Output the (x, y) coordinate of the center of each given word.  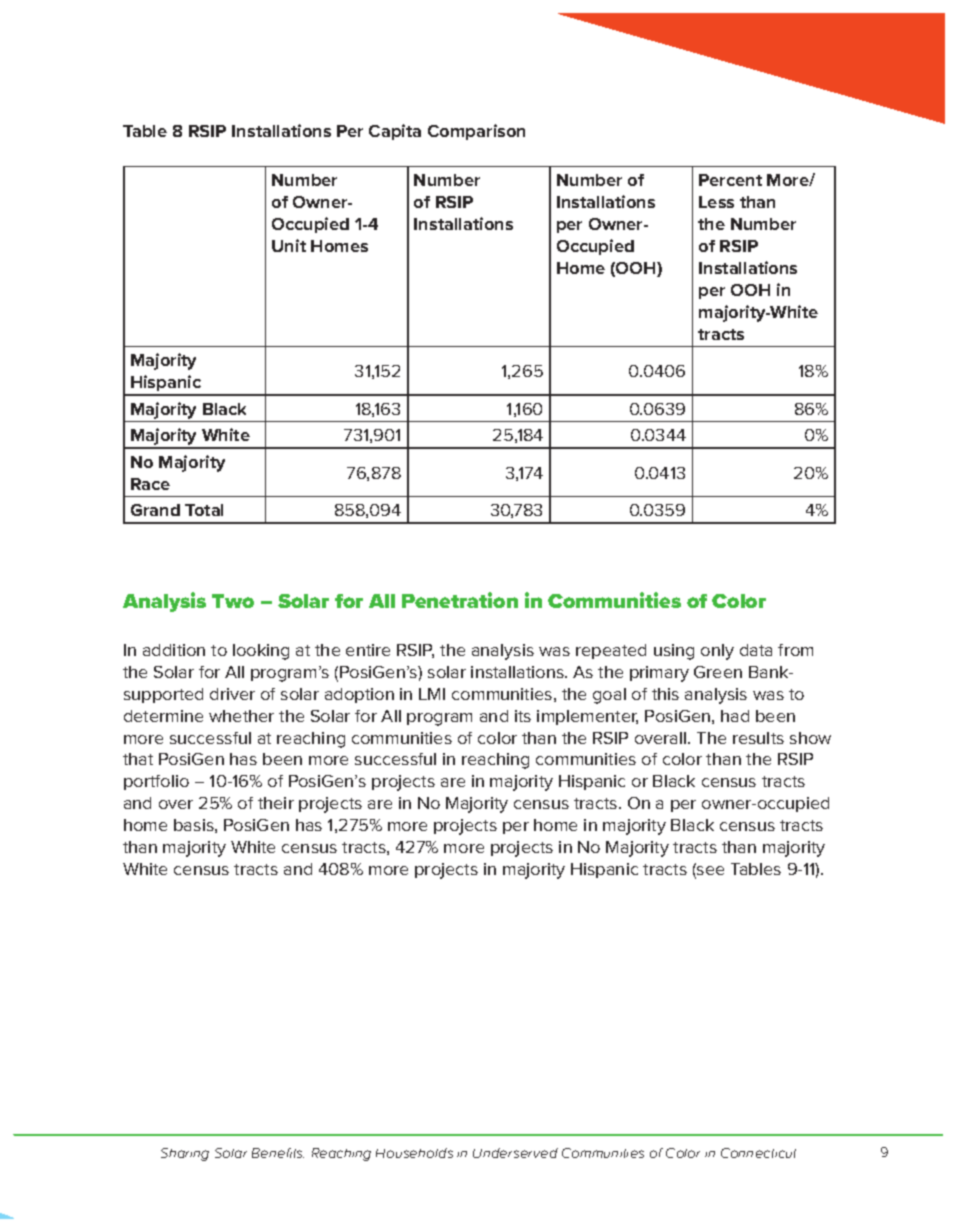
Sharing (185, 1154)
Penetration (460, 600)
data (756, 650)
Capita (395, 132)
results (758, 738)
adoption (359, 695)
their (276, 803)
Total (204, 510)
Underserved (515, 1153)
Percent (730, 180)
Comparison (476, 132)
